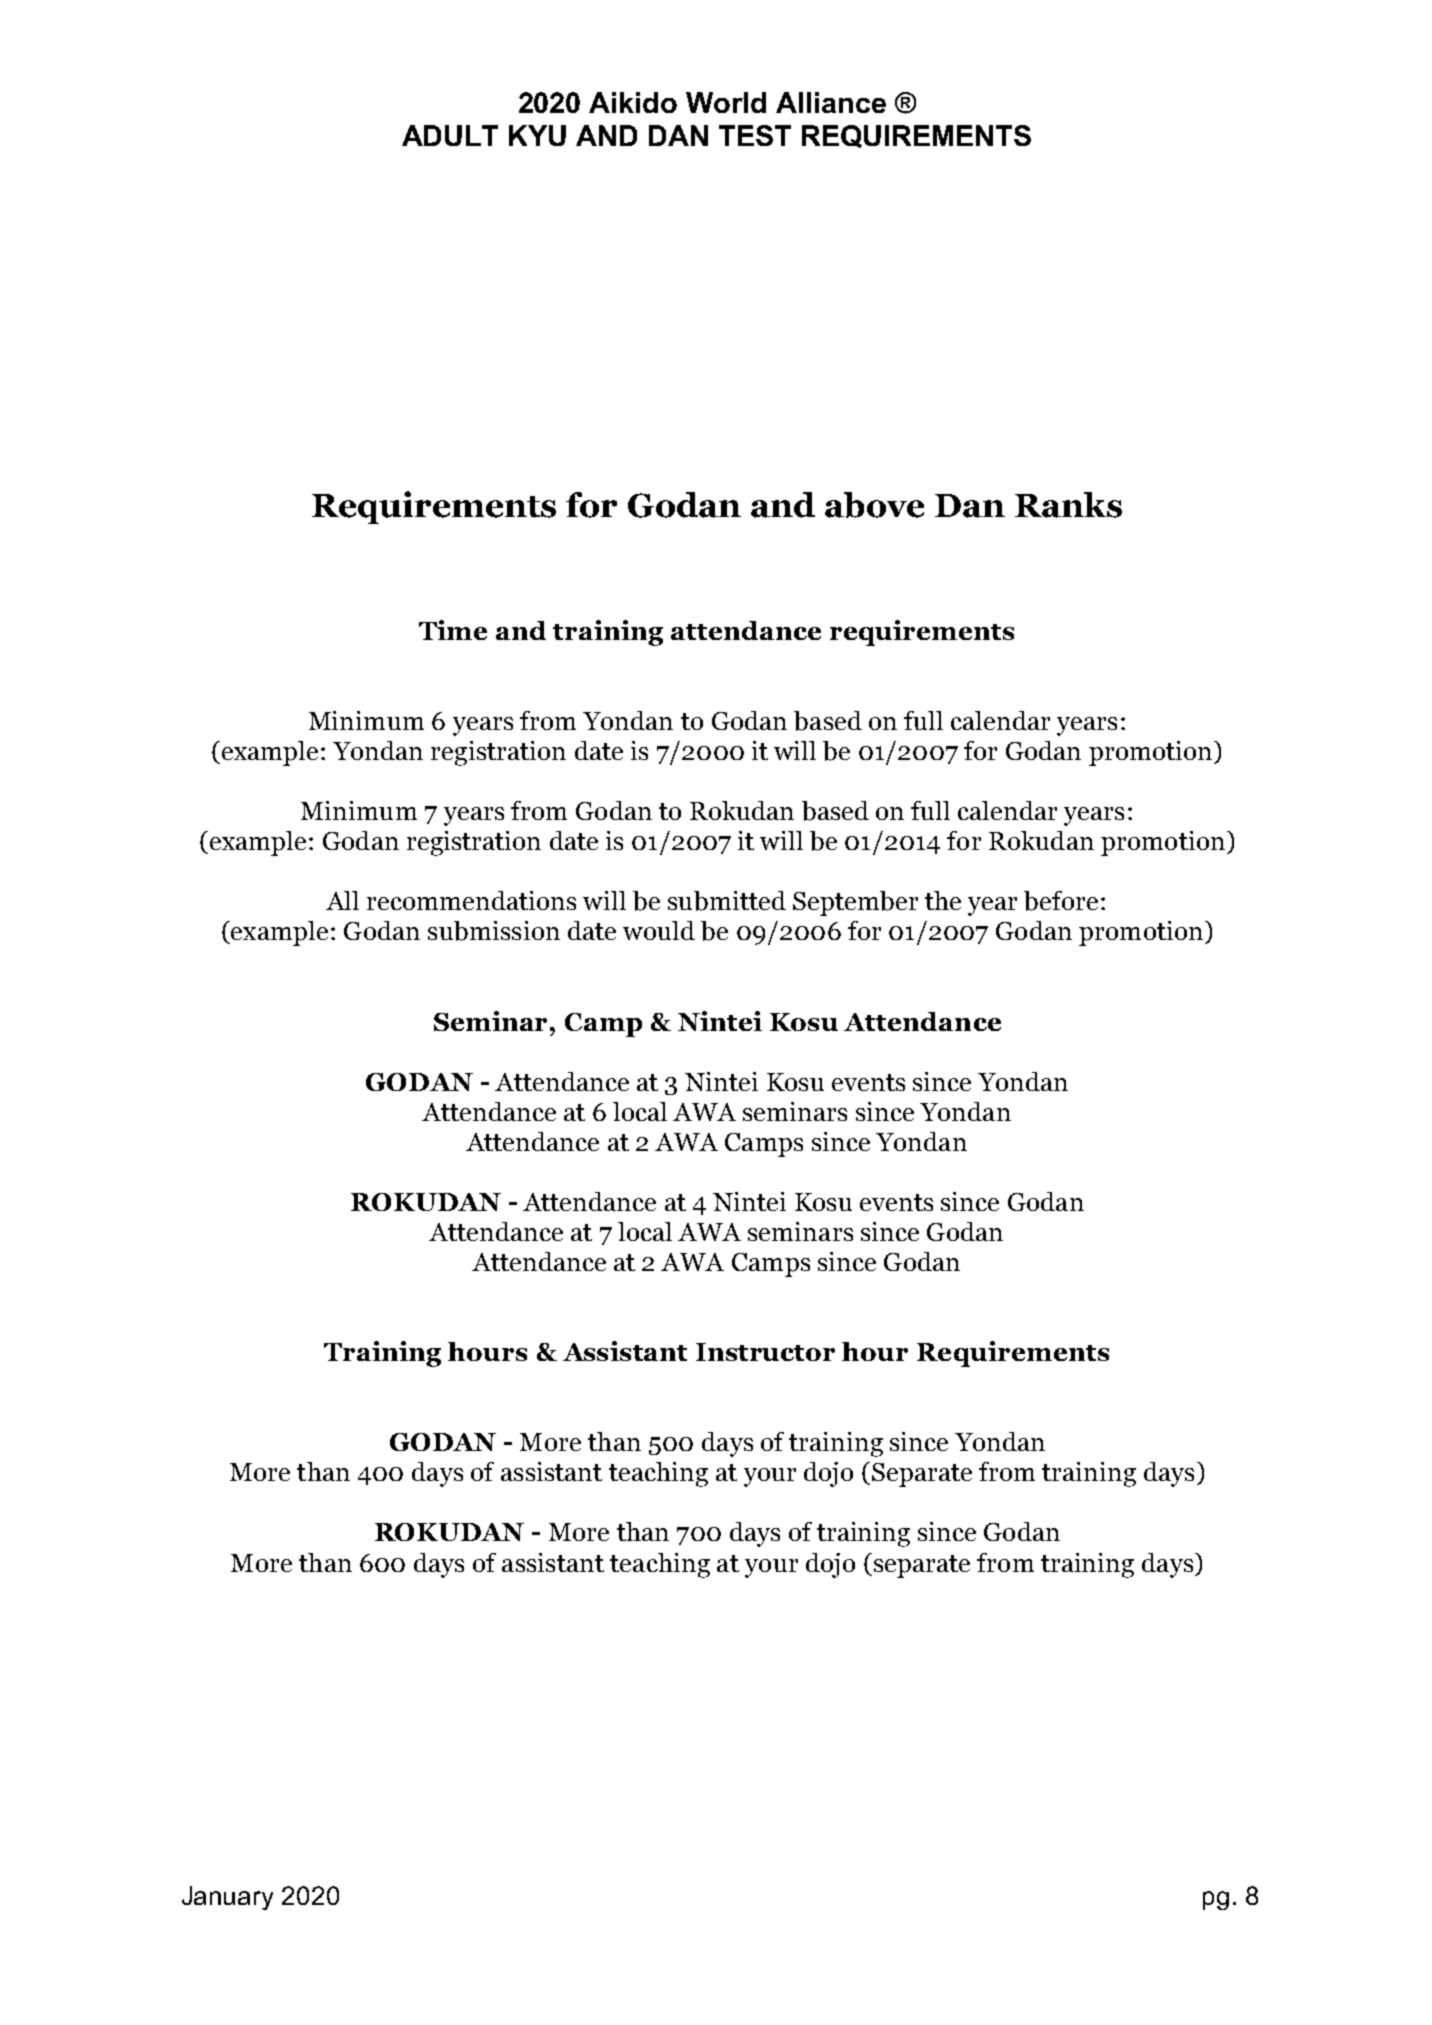 The width and height of the image is (1432, 2025). Describe the element at coordinates (765, 1352) in the image. I see `Instructor` at that location.
